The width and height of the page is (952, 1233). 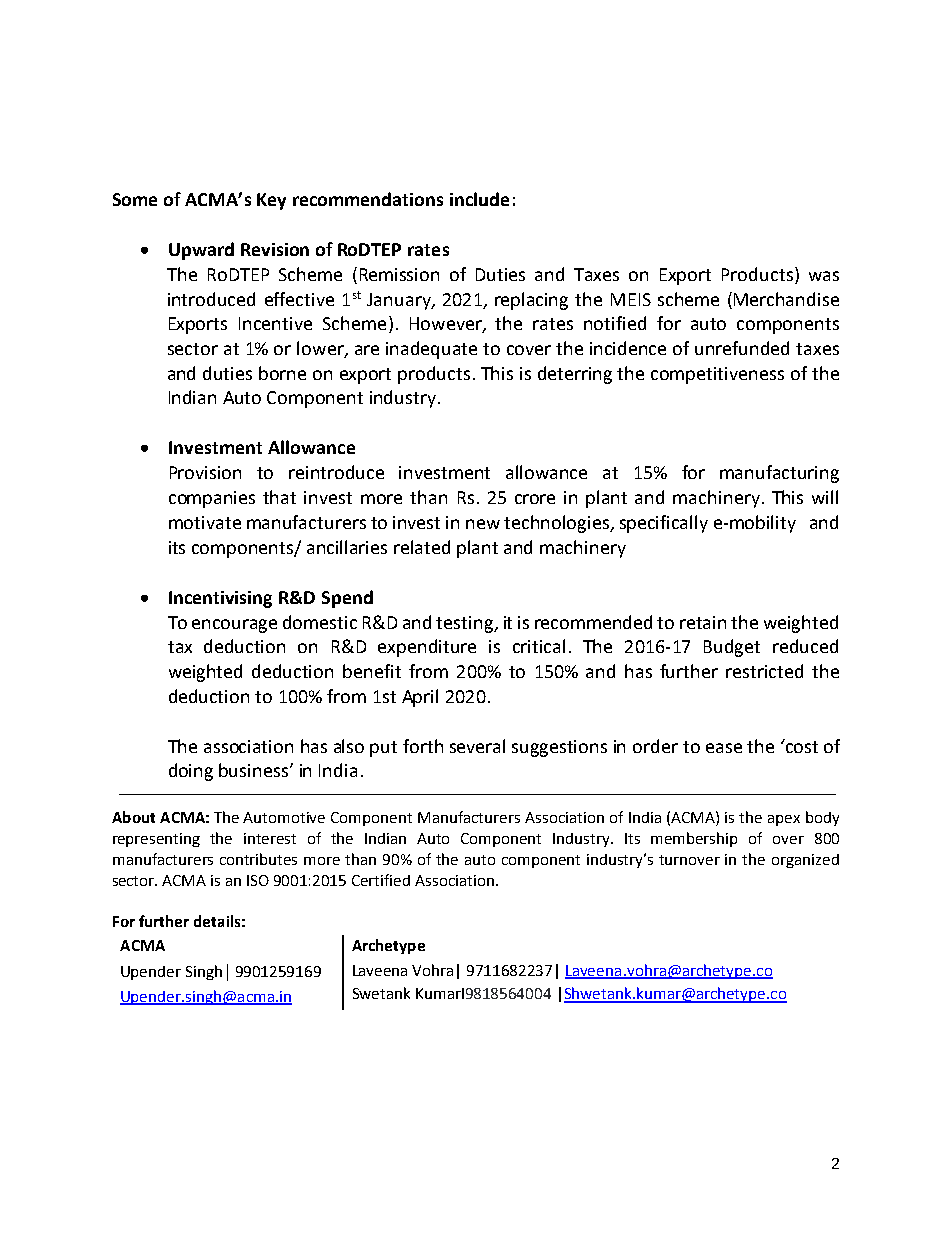 What do you see at coordinates (381, 880) in the page?
I see `Certified` at bounding box center [381, 880].
